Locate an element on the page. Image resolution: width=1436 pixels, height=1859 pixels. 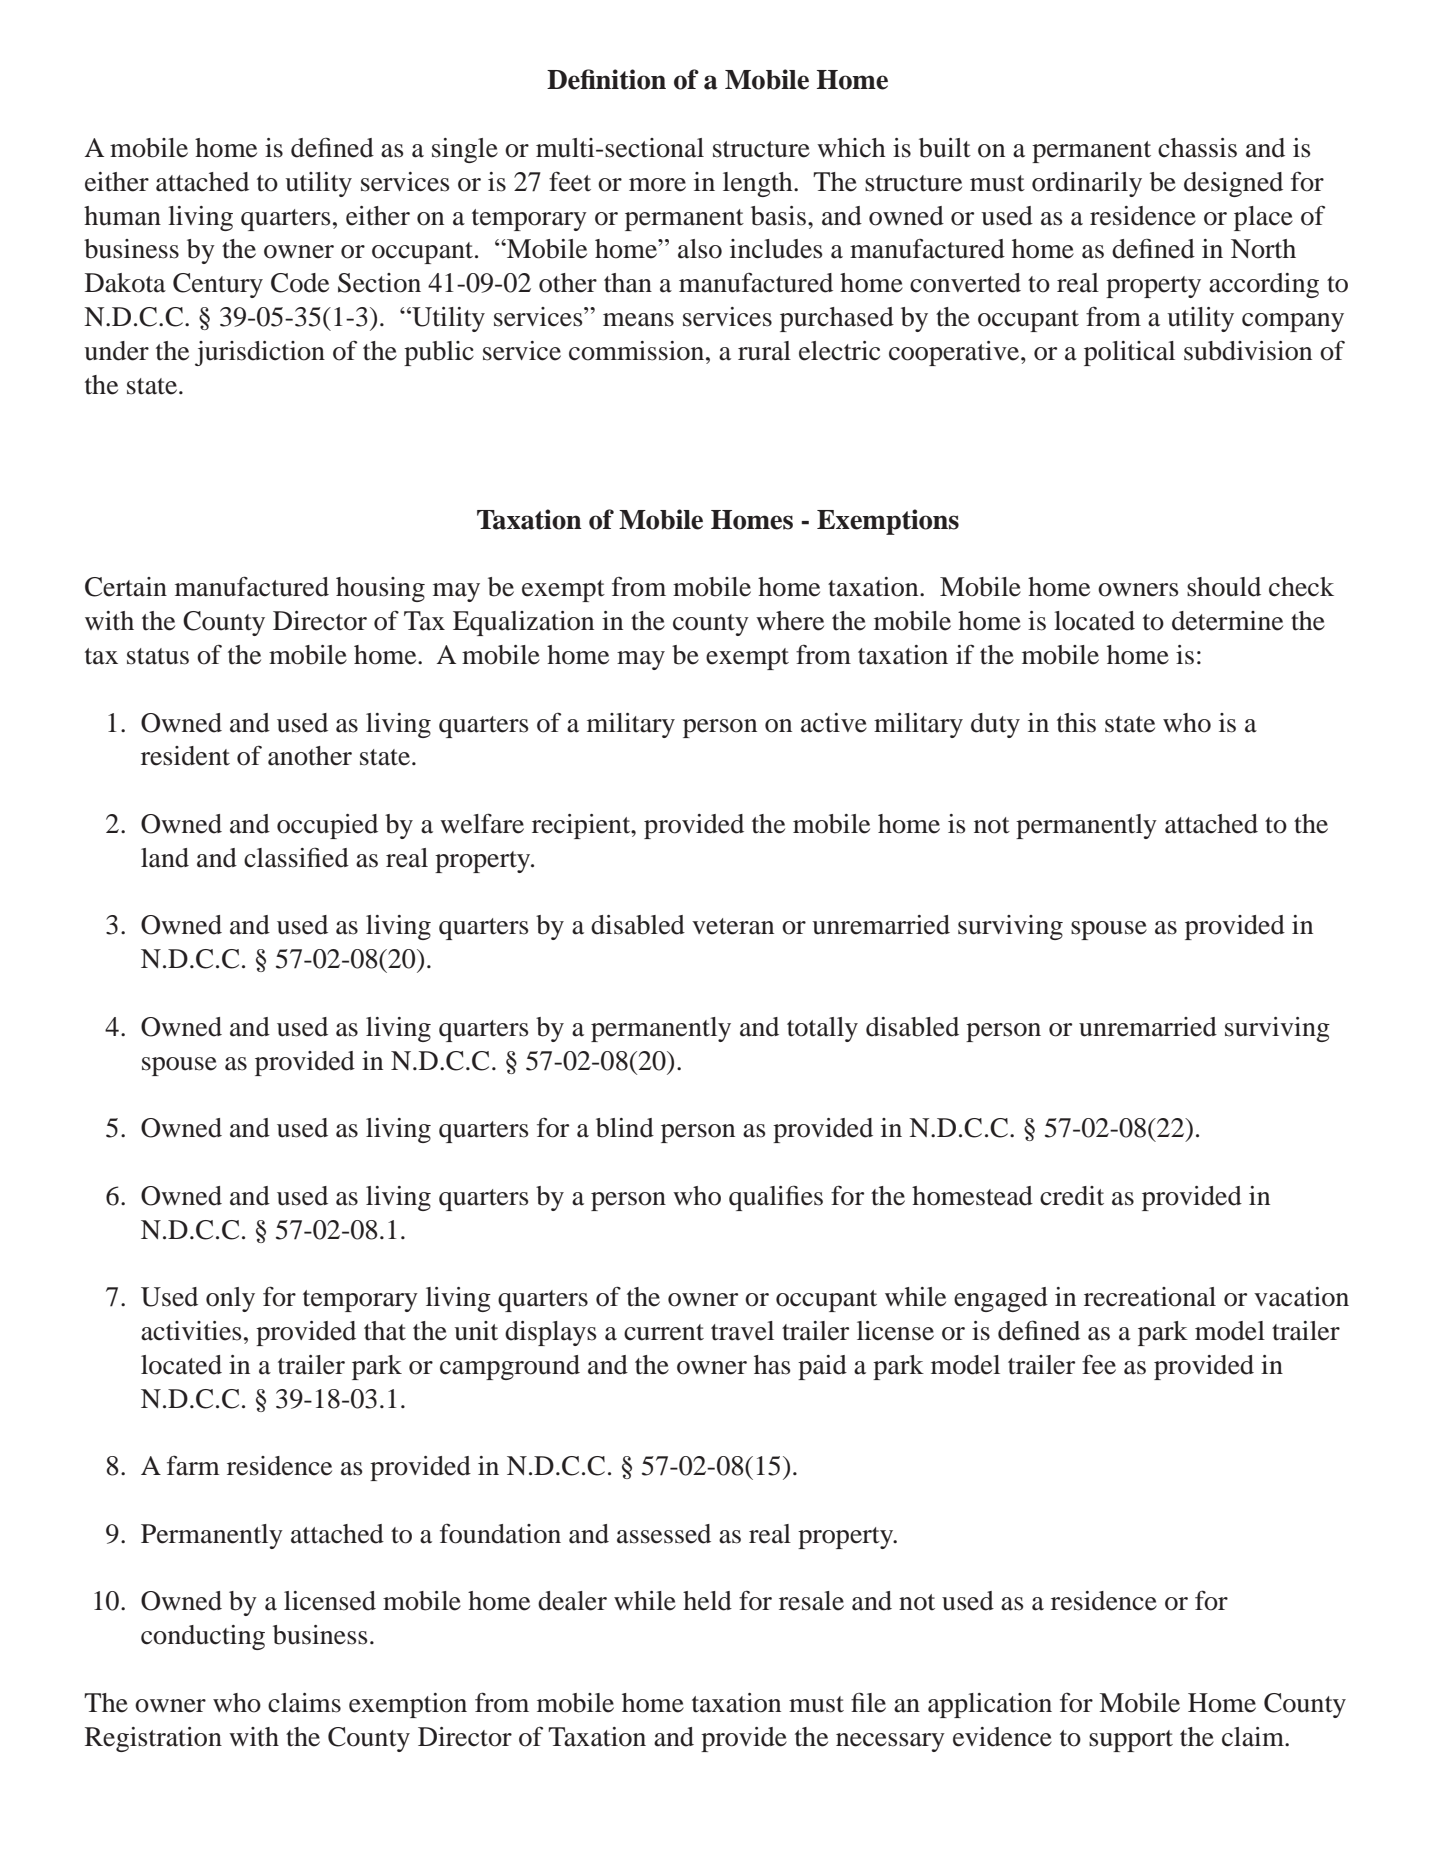
where is located at coordinates (790, 621).
